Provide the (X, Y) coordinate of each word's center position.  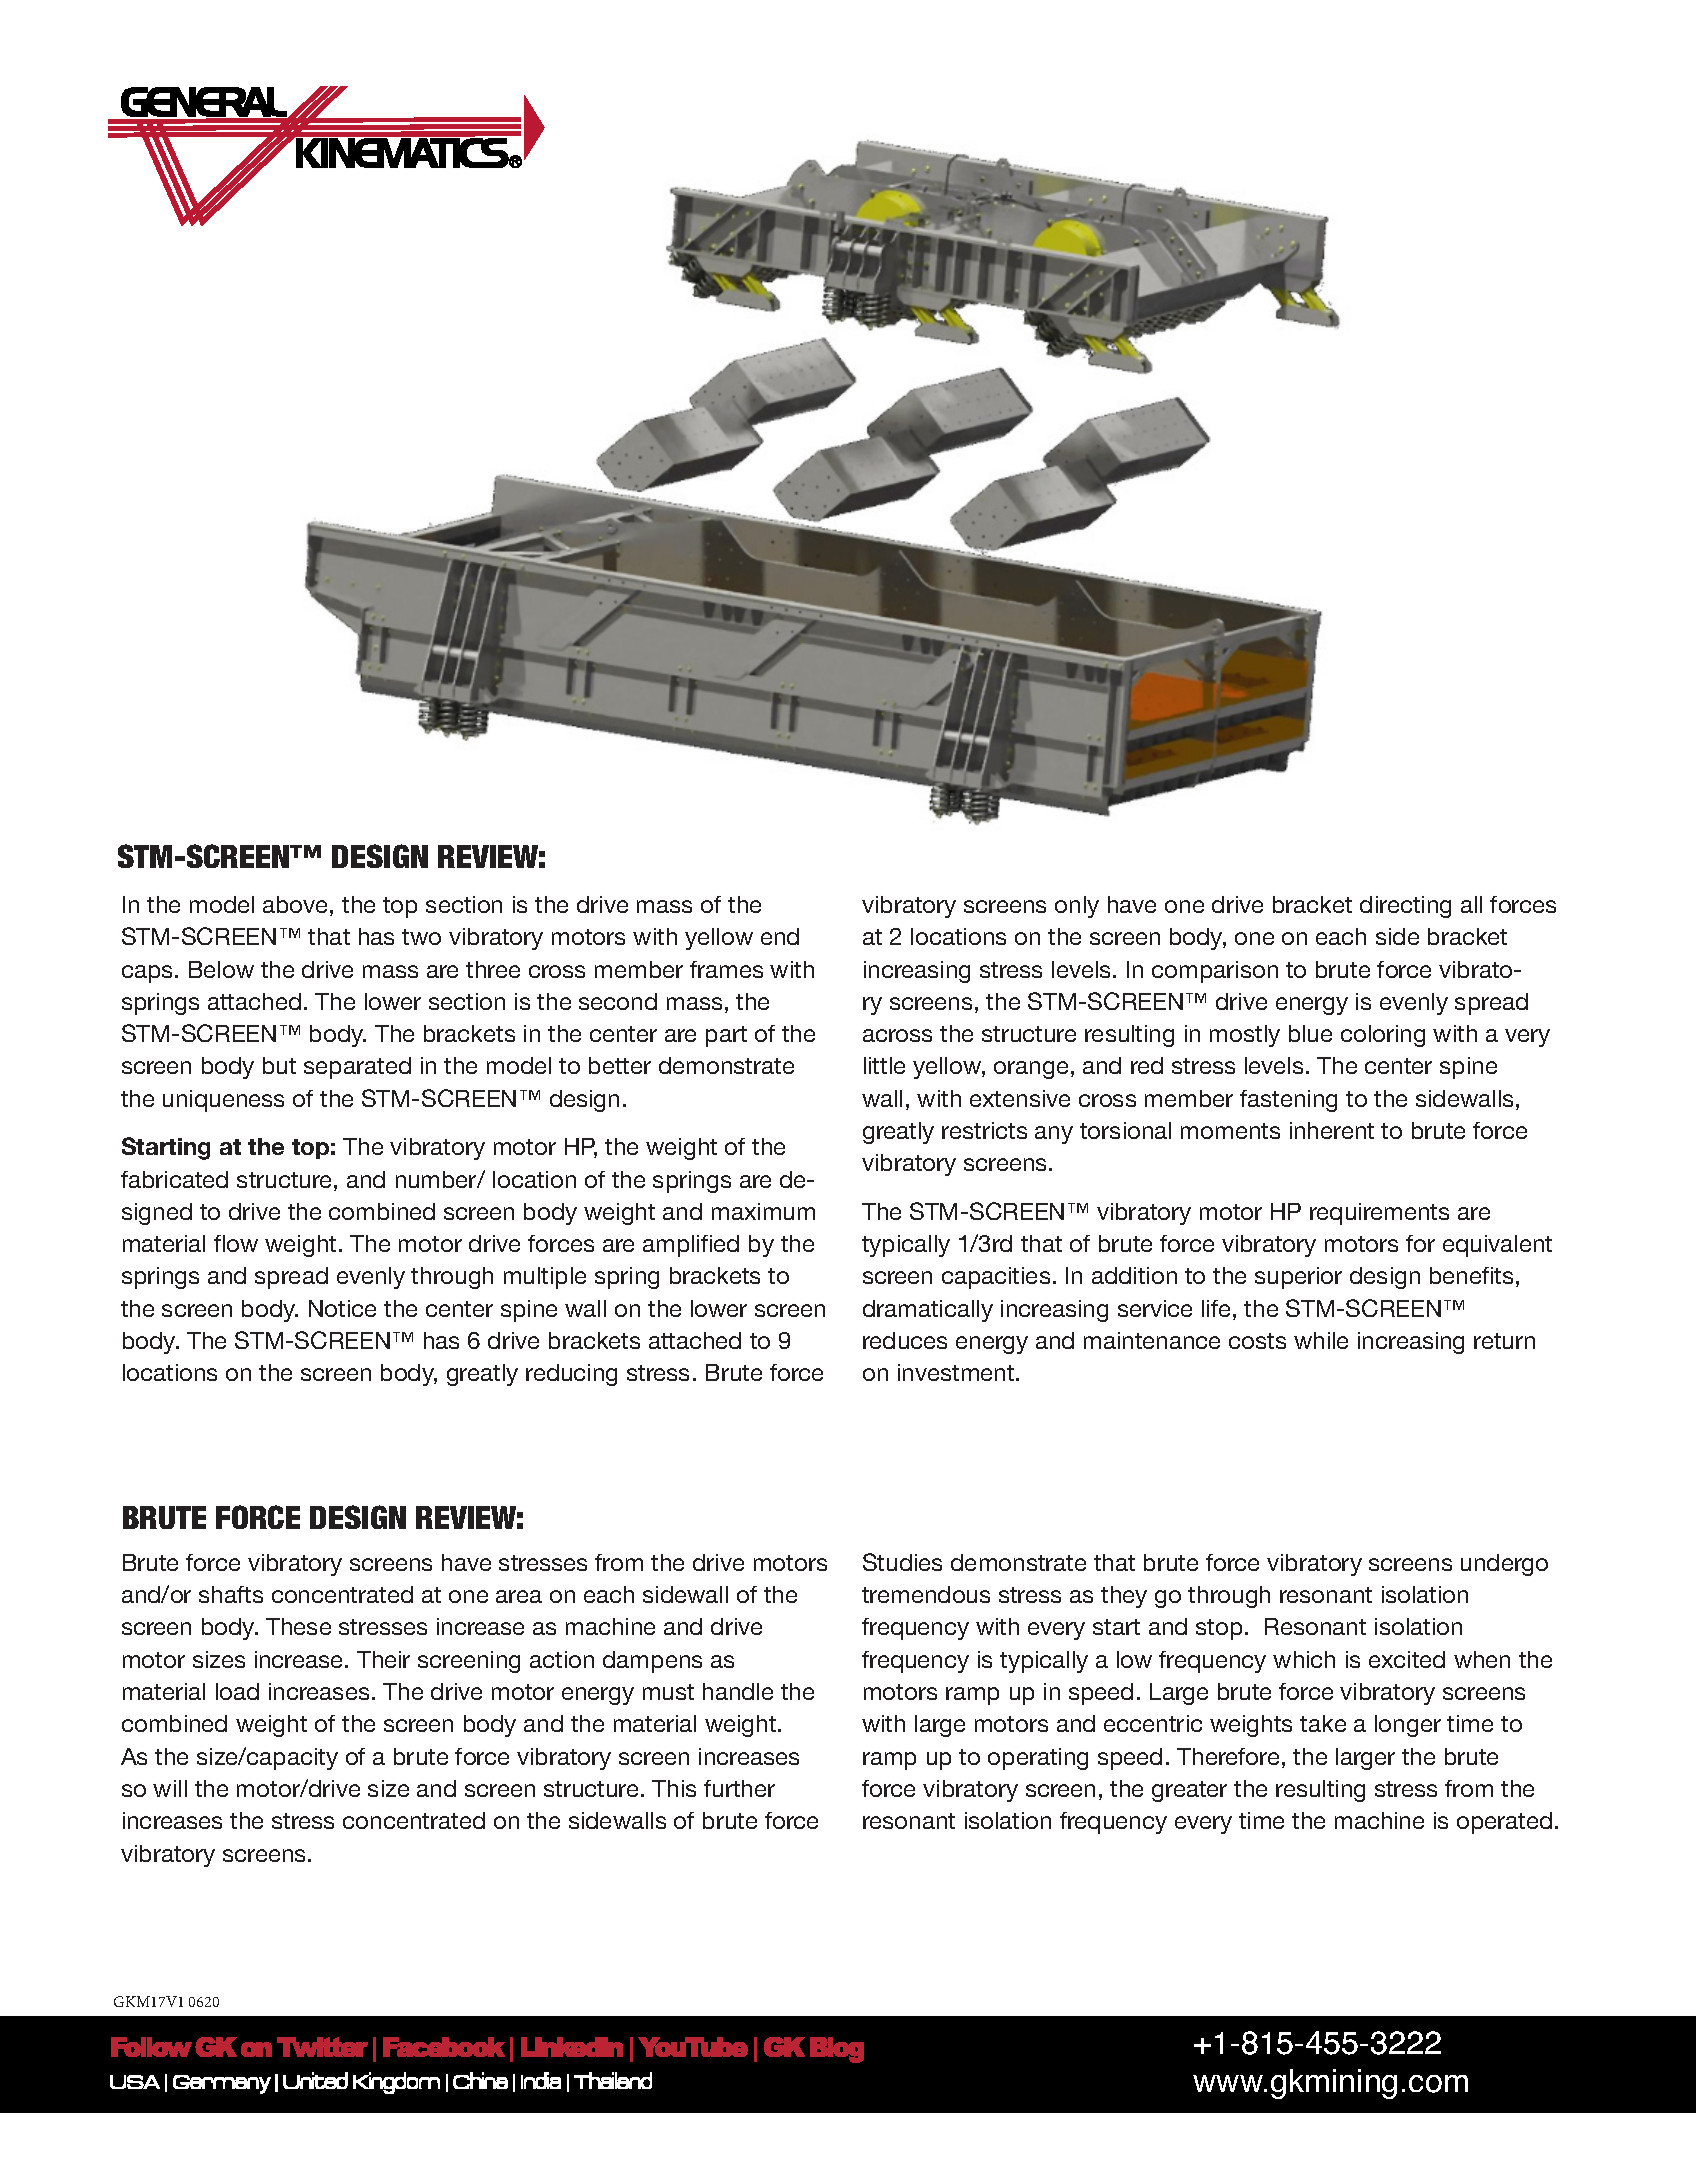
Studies (902, 1562)
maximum (763, 1211)
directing (1405, 907)
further (739, 1788)
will (170, 1788)
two (421, 937)
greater (1189, 1791)
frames (726, 969)
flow (236, 1243)
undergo (1504, 1565)
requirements (1379, 1214)
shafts (231, 1594)
